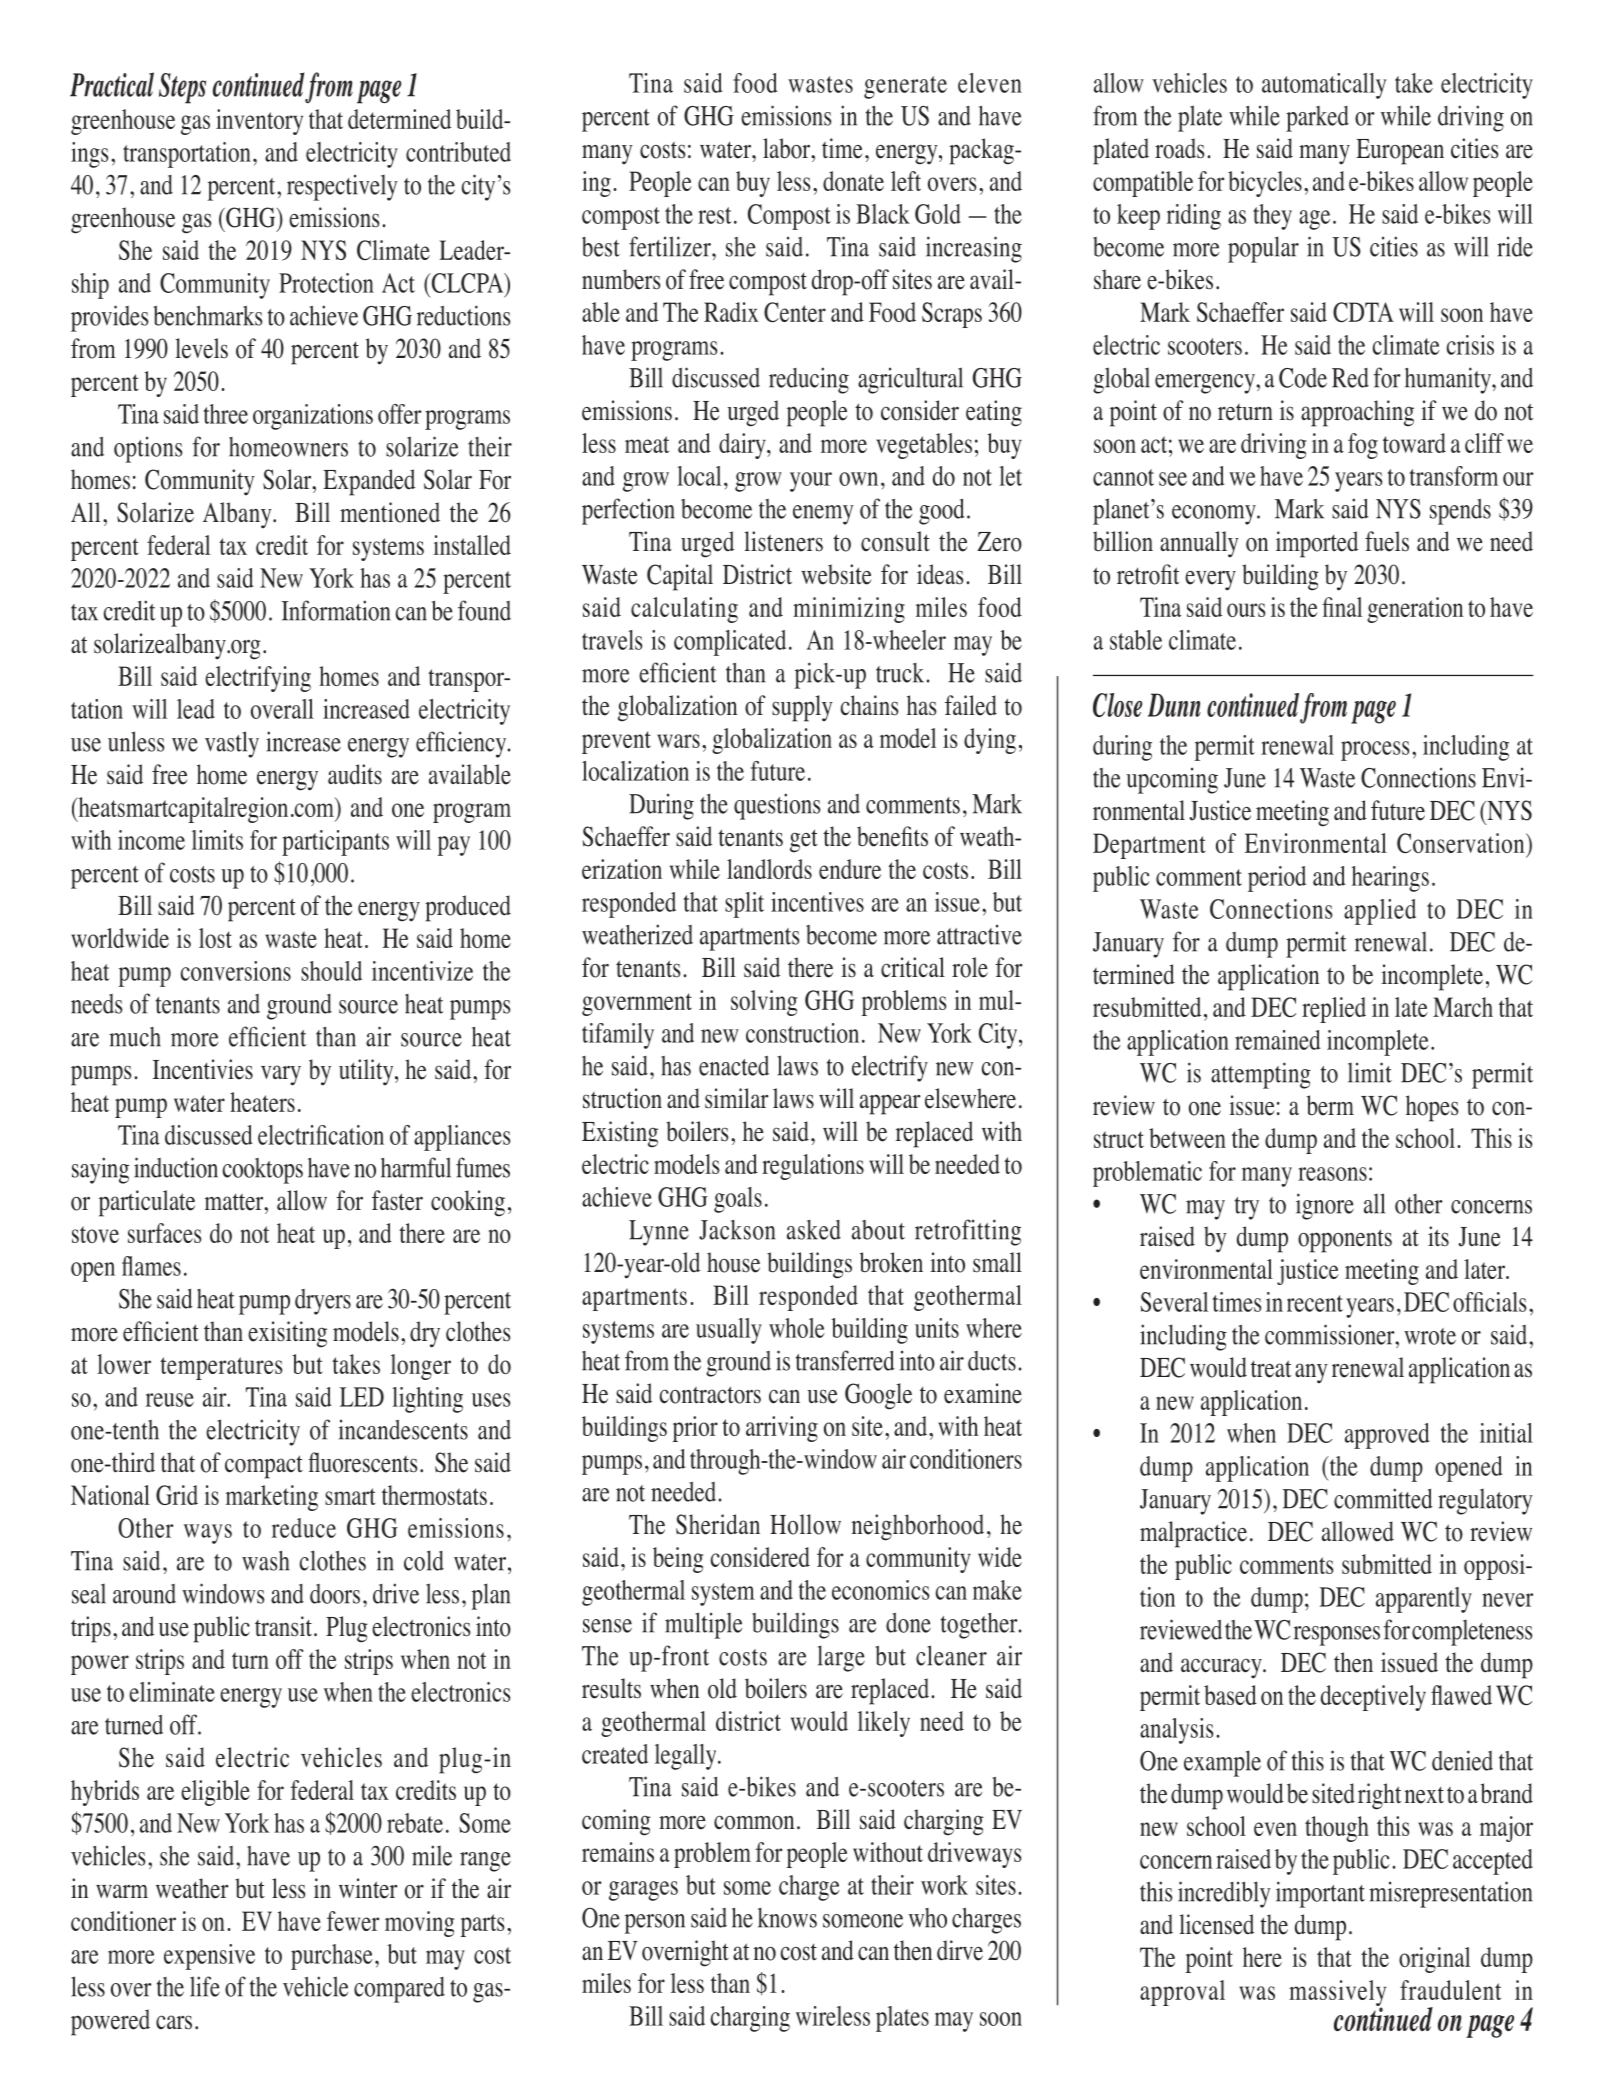 This page has width=1604, height=2076. What do you see at coordinates (287, 1334) in the page?
I see `exisiting` at bounding box center [287, 1334].
